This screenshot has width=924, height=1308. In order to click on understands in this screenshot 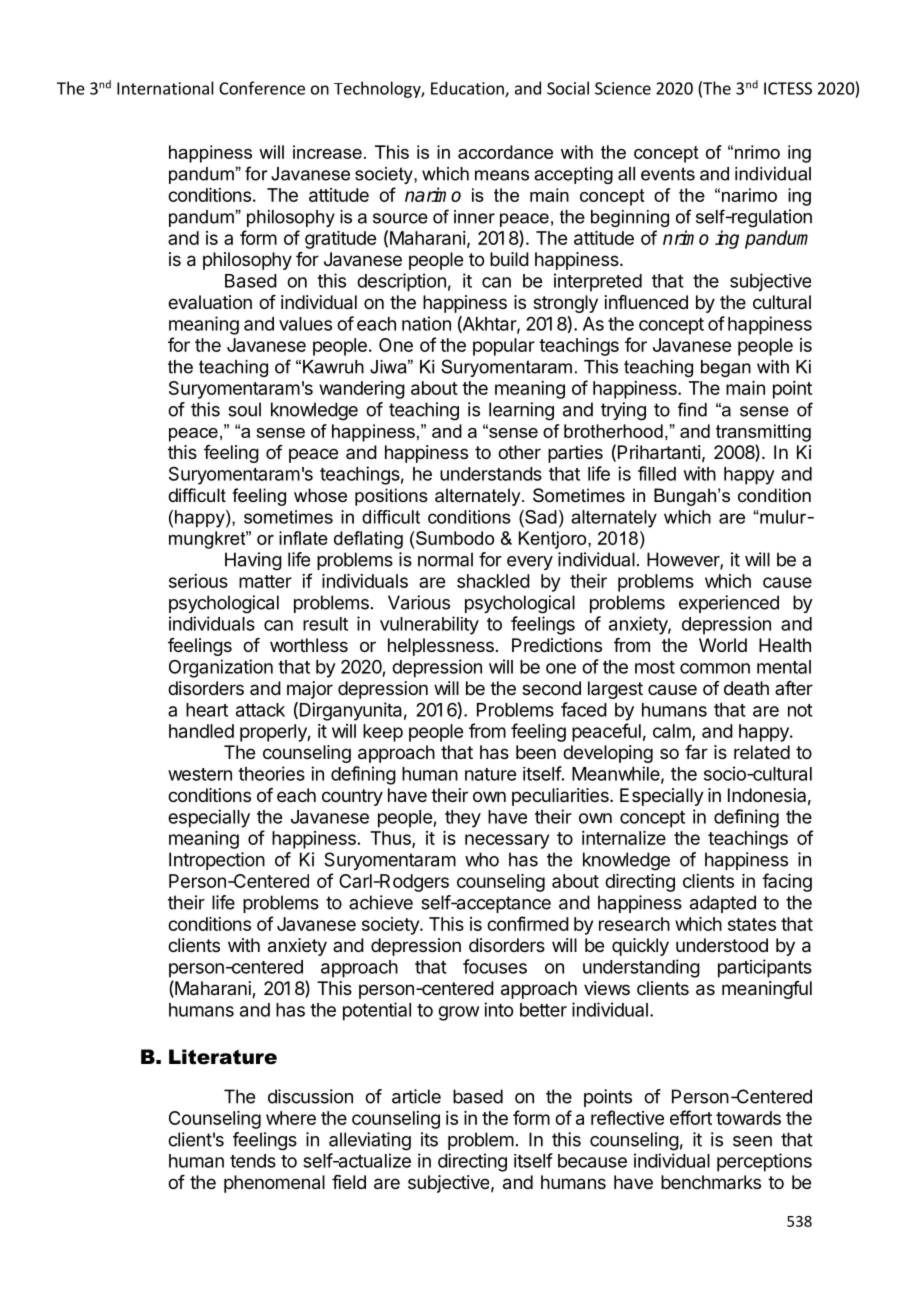, I will do `click(491, 474)`.
